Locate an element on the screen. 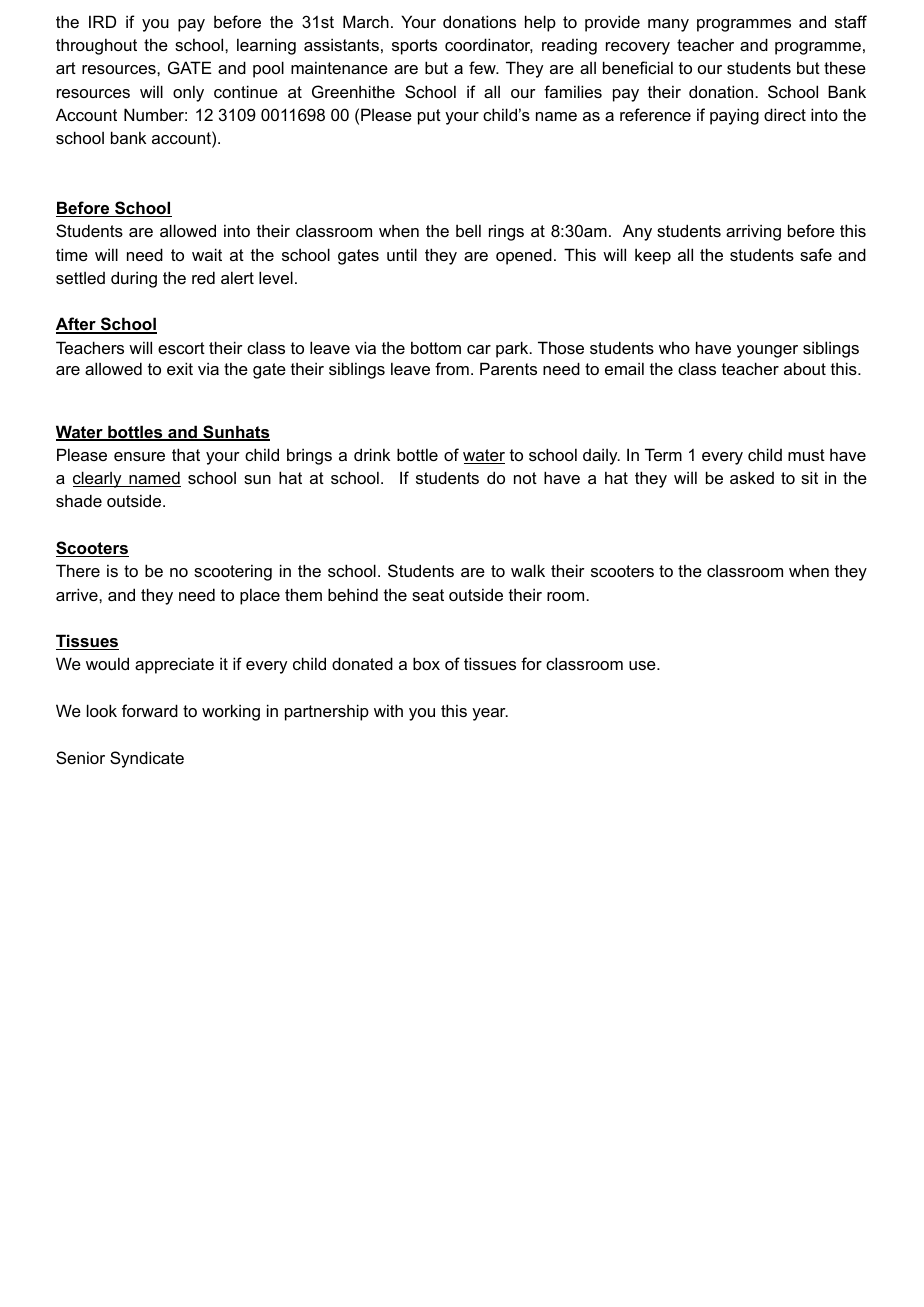  about is located at coordinates (805, 368).
